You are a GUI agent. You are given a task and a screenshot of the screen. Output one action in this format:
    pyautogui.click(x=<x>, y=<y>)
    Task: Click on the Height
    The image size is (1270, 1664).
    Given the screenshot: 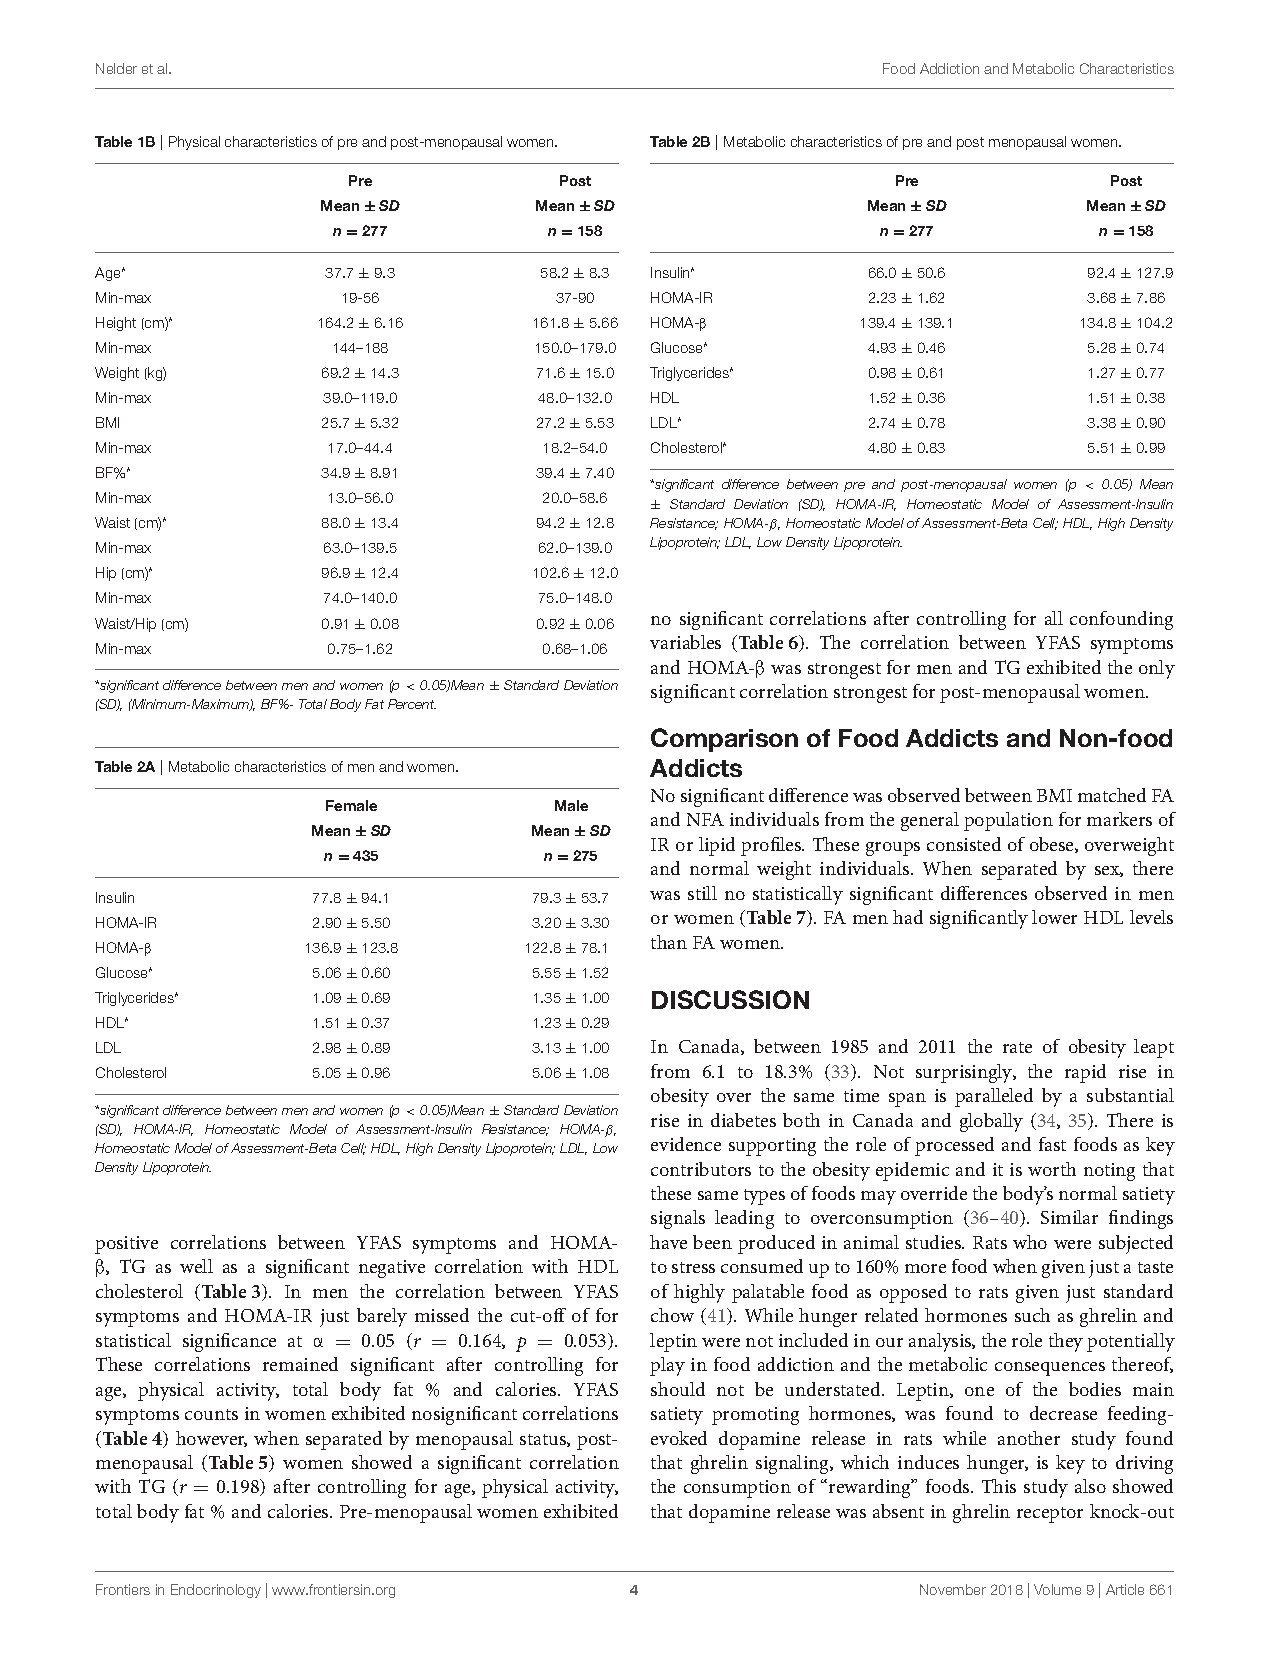 What is the action you would take?
    pyautogui.click(x=116, y=324)
